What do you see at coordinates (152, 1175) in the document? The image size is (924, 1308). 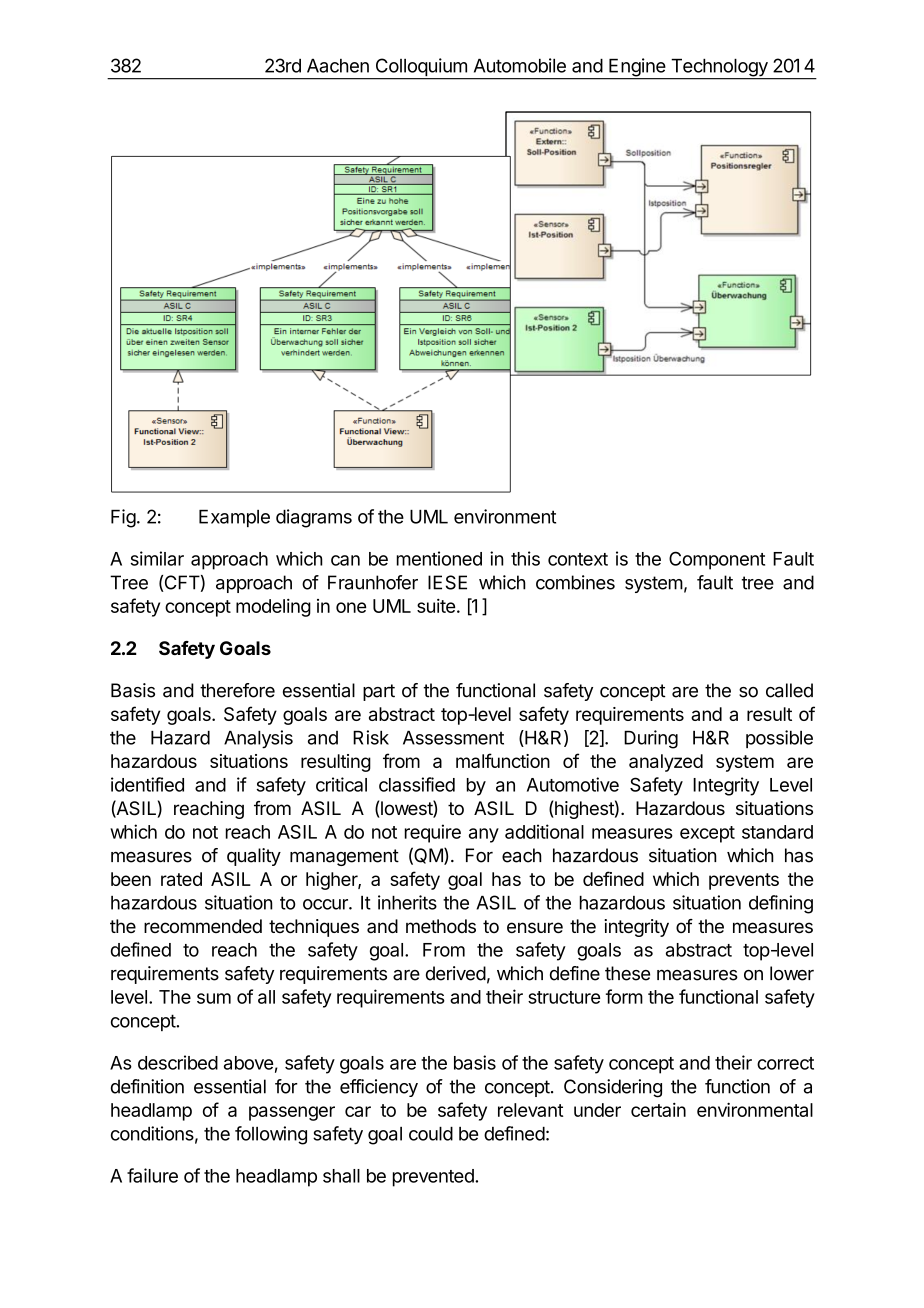 I see `failure` at bounding box center [152, 1175].
